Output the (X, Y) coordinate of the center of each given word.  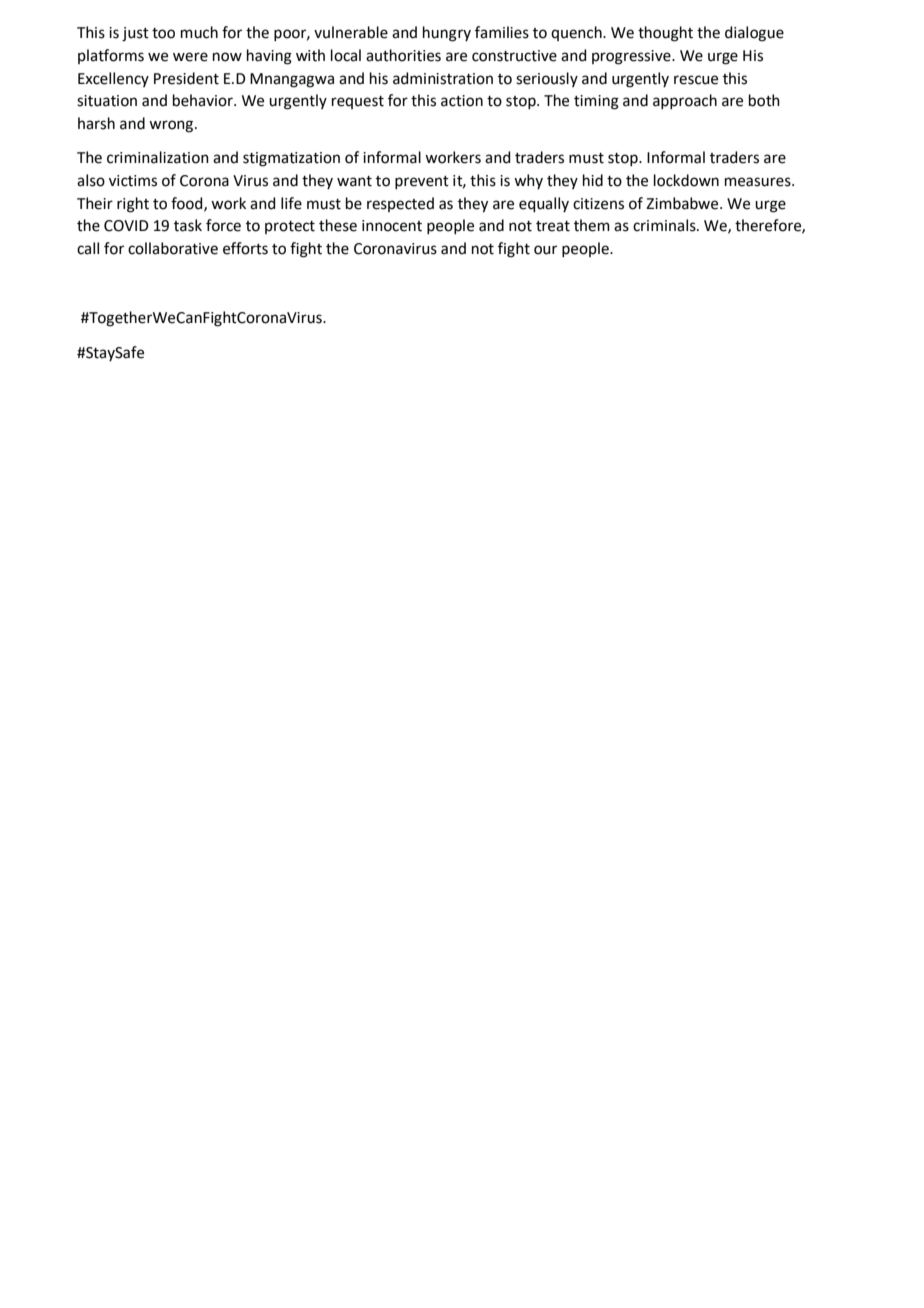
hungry (447, 34)
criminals (665, 225)
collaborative (173, 248)
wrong (172, 126)
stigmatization (291, 159)
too (163, 33)
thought (665, 34)
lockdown (686, 180)
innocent (392, 226)
